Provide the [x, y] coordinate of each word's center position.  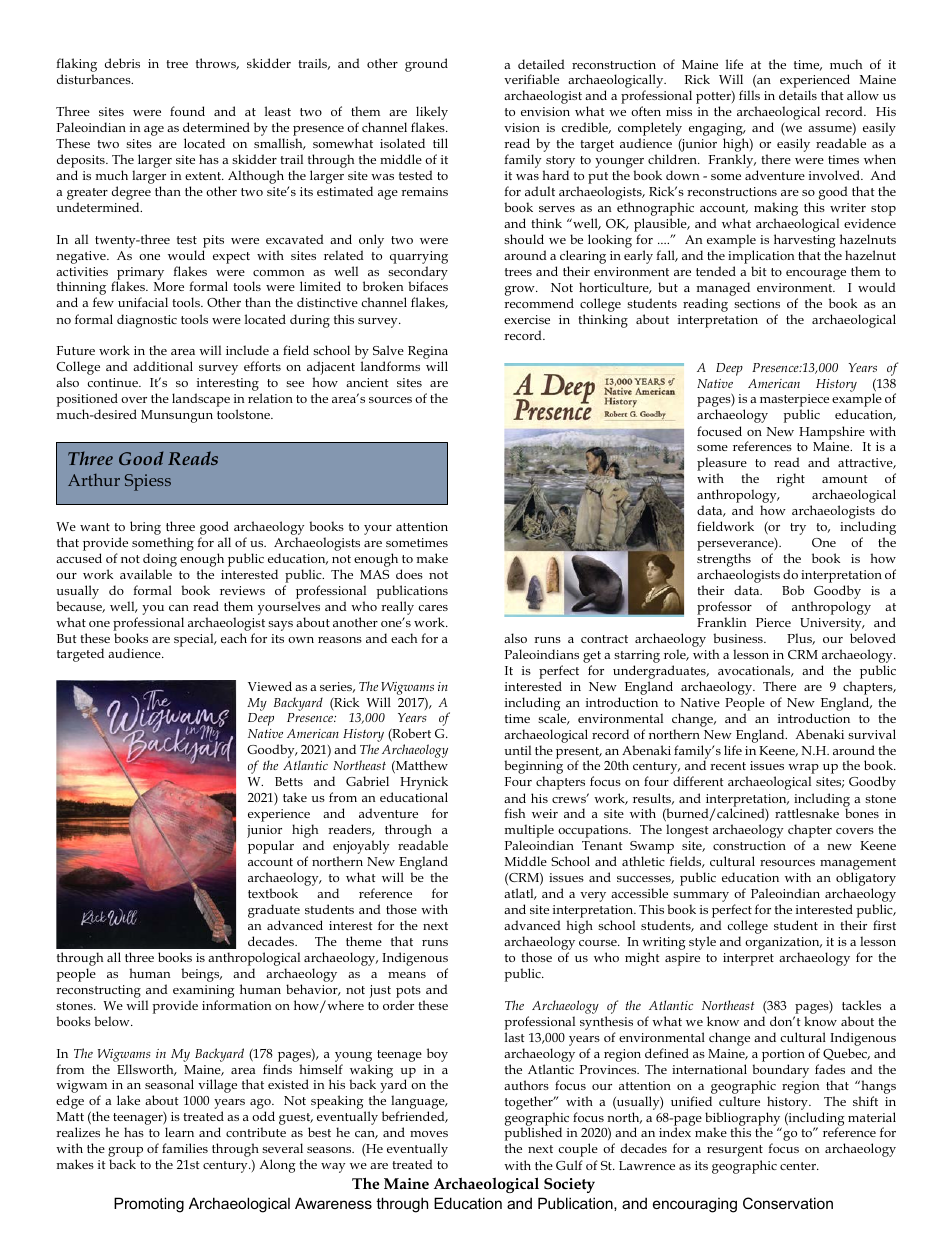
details [798, 95]
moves [429, 1134]
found [187, 111]
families [185, 1148]
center [799, 1166]
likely [431, 114]
